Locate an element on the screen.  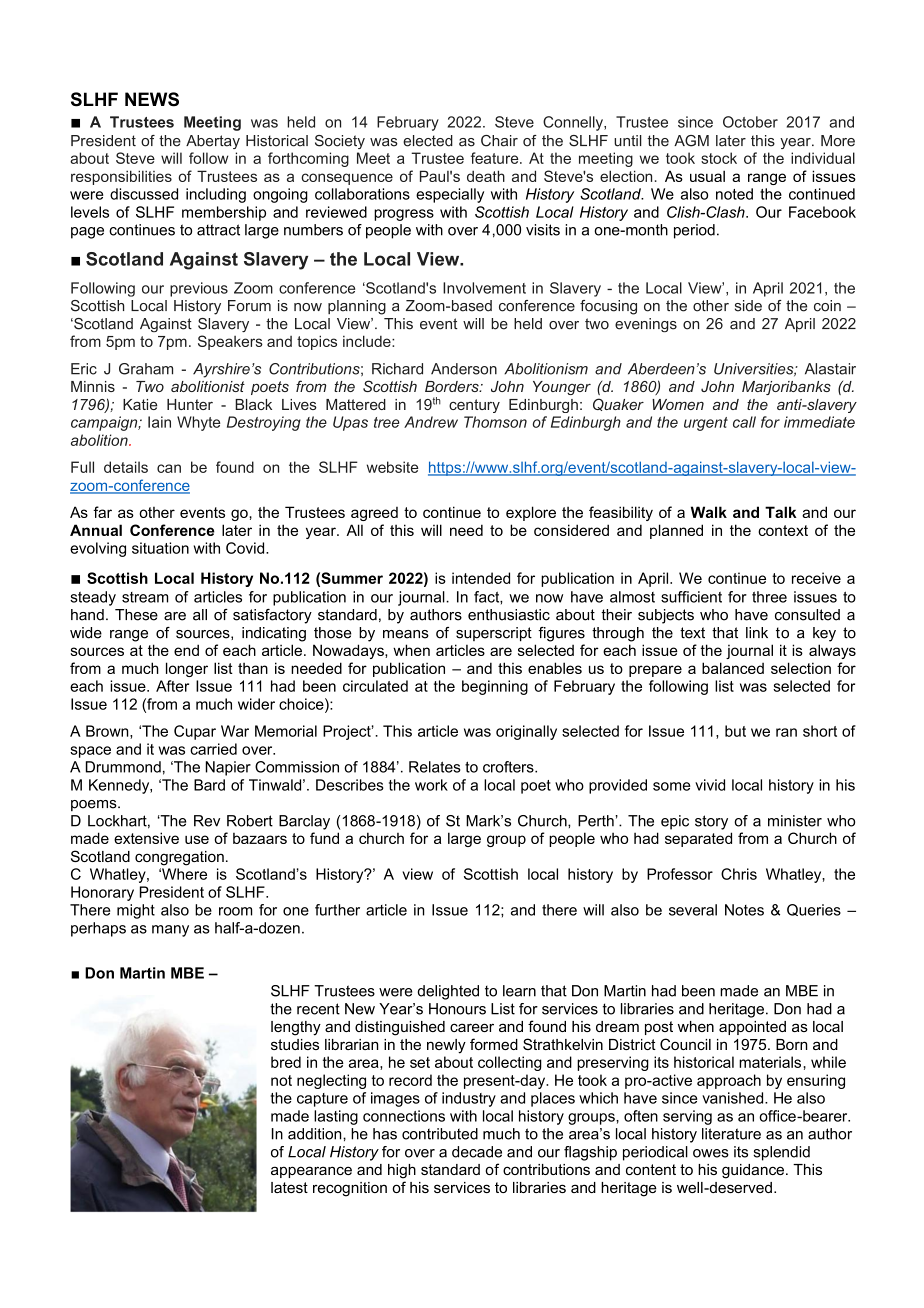
Notes is located at coordinates (744, 910).
